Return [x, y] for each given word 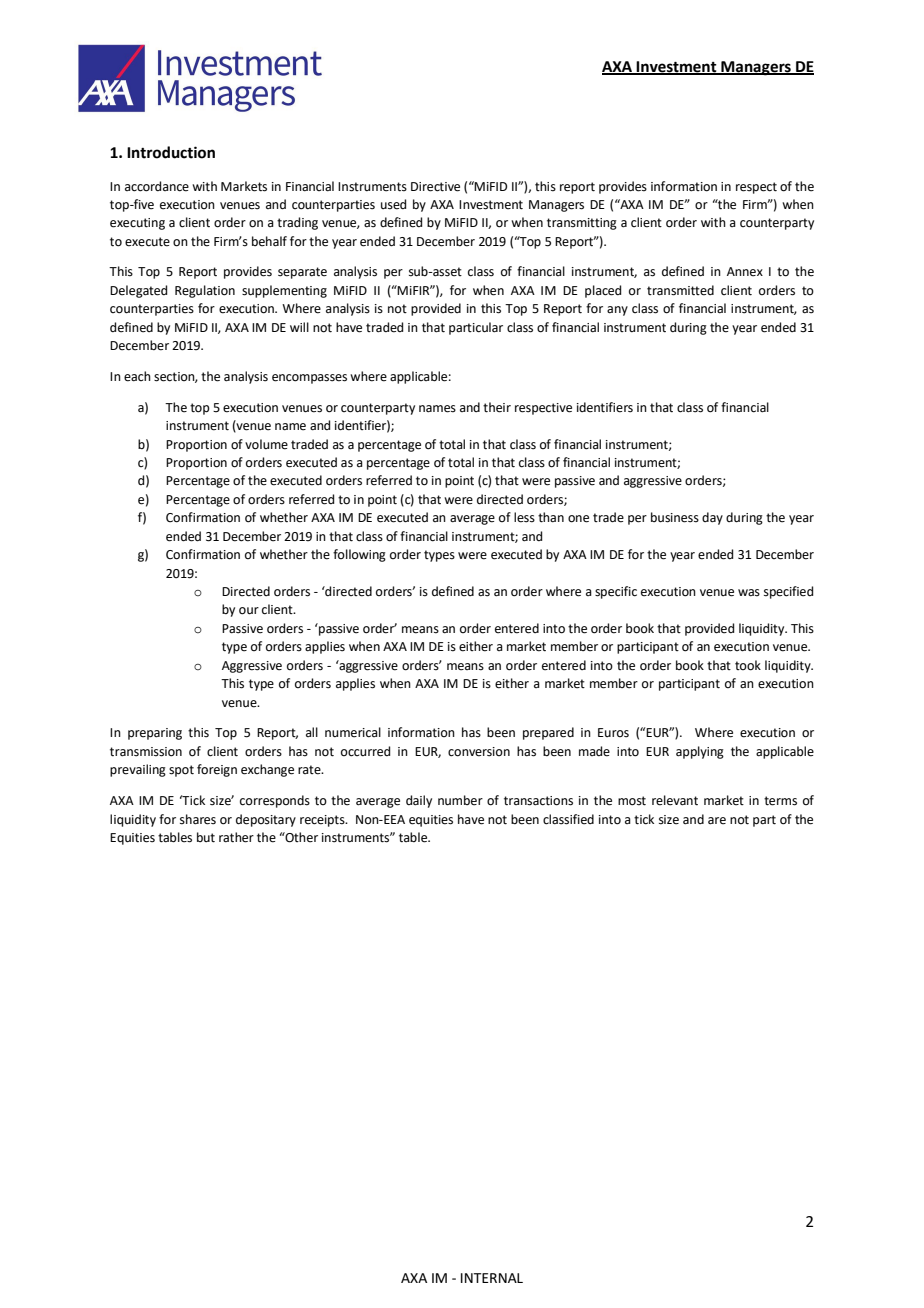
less [524, 517]
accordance [157, 186]
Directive [435, 187]
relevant [675, 800]
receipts [323, 821]
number [460, 800]
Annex [745, 272]
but [206, 837]
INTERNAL [492, 1278]
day [712, 518]
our [249, 611]
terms [780, 801]
